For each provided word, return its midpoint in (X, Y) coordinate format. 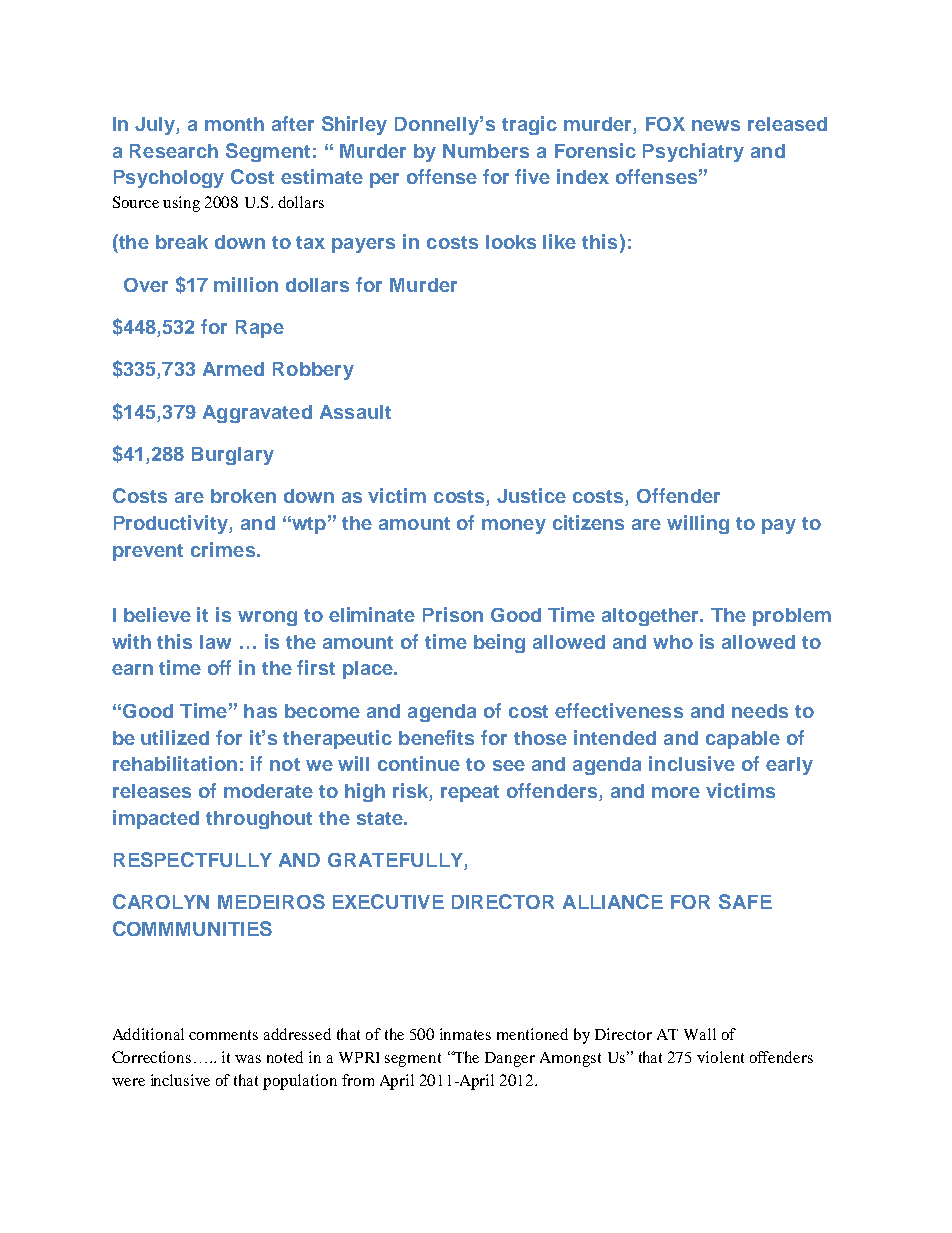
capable (743, 740)
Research (174, 151)
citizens (588, 522)
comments (223, 1035)
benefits (436, 737)
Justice (531, 495)
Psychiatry (693, 152)
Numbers (486, 151)
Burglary (233, 456)
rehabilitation (175, 763)
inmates (465, 1034)
